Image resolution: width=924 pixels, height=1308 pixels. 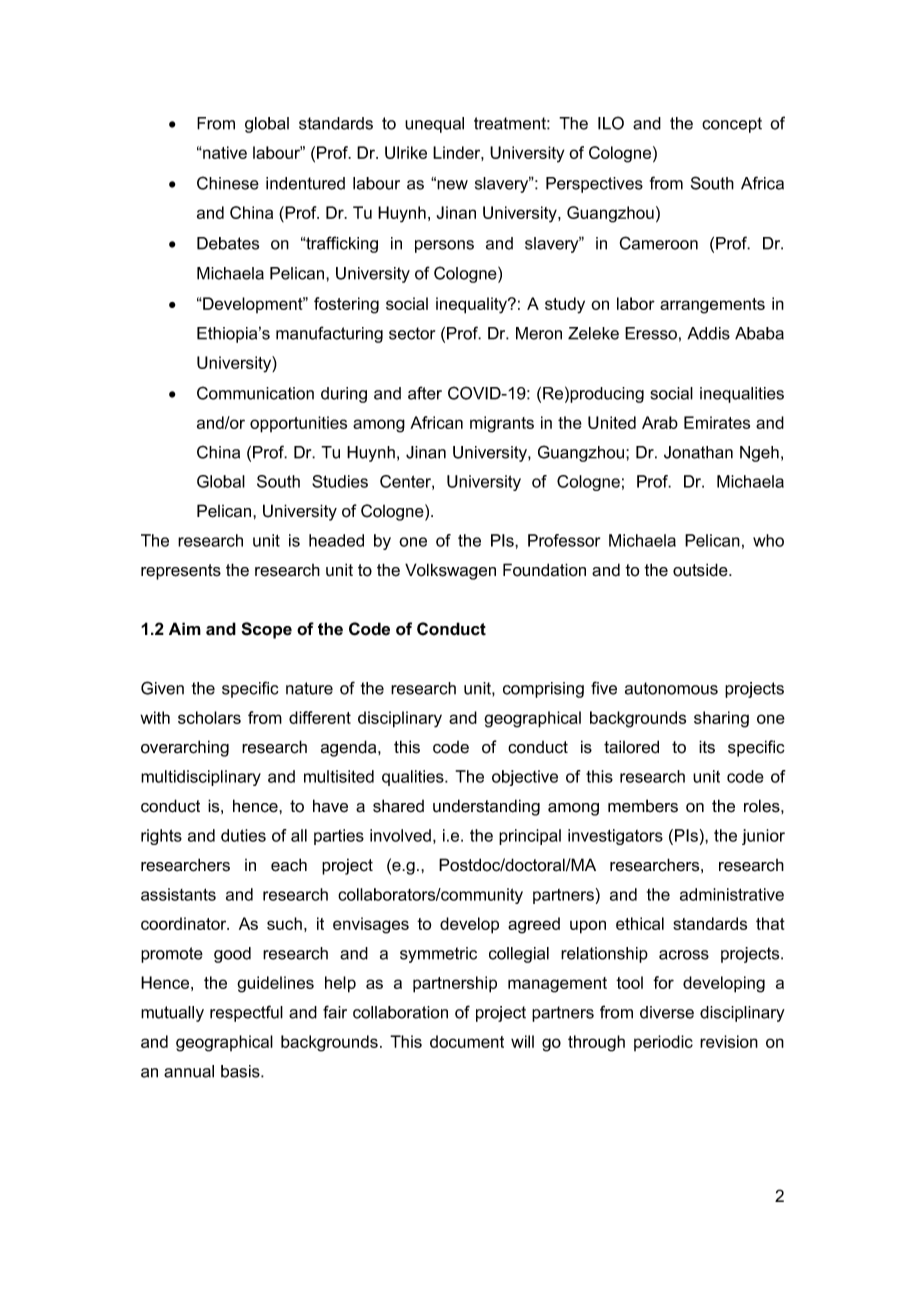 I want to click on Communication, so click(x=255, y=393).
